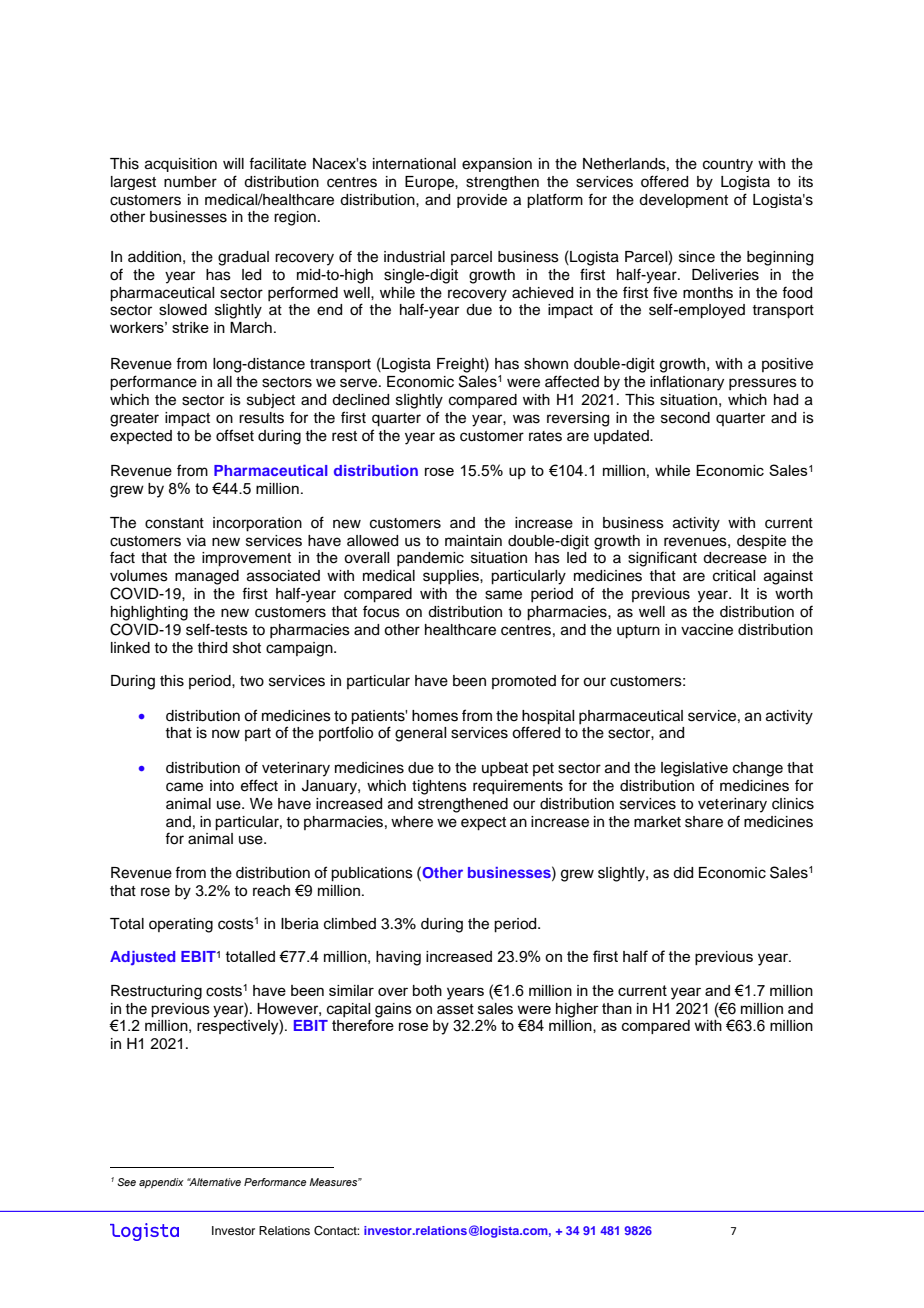 Image resolution: width=924 pixels, height=1308 pixels. I want to click on operating, so click(181, 925).
